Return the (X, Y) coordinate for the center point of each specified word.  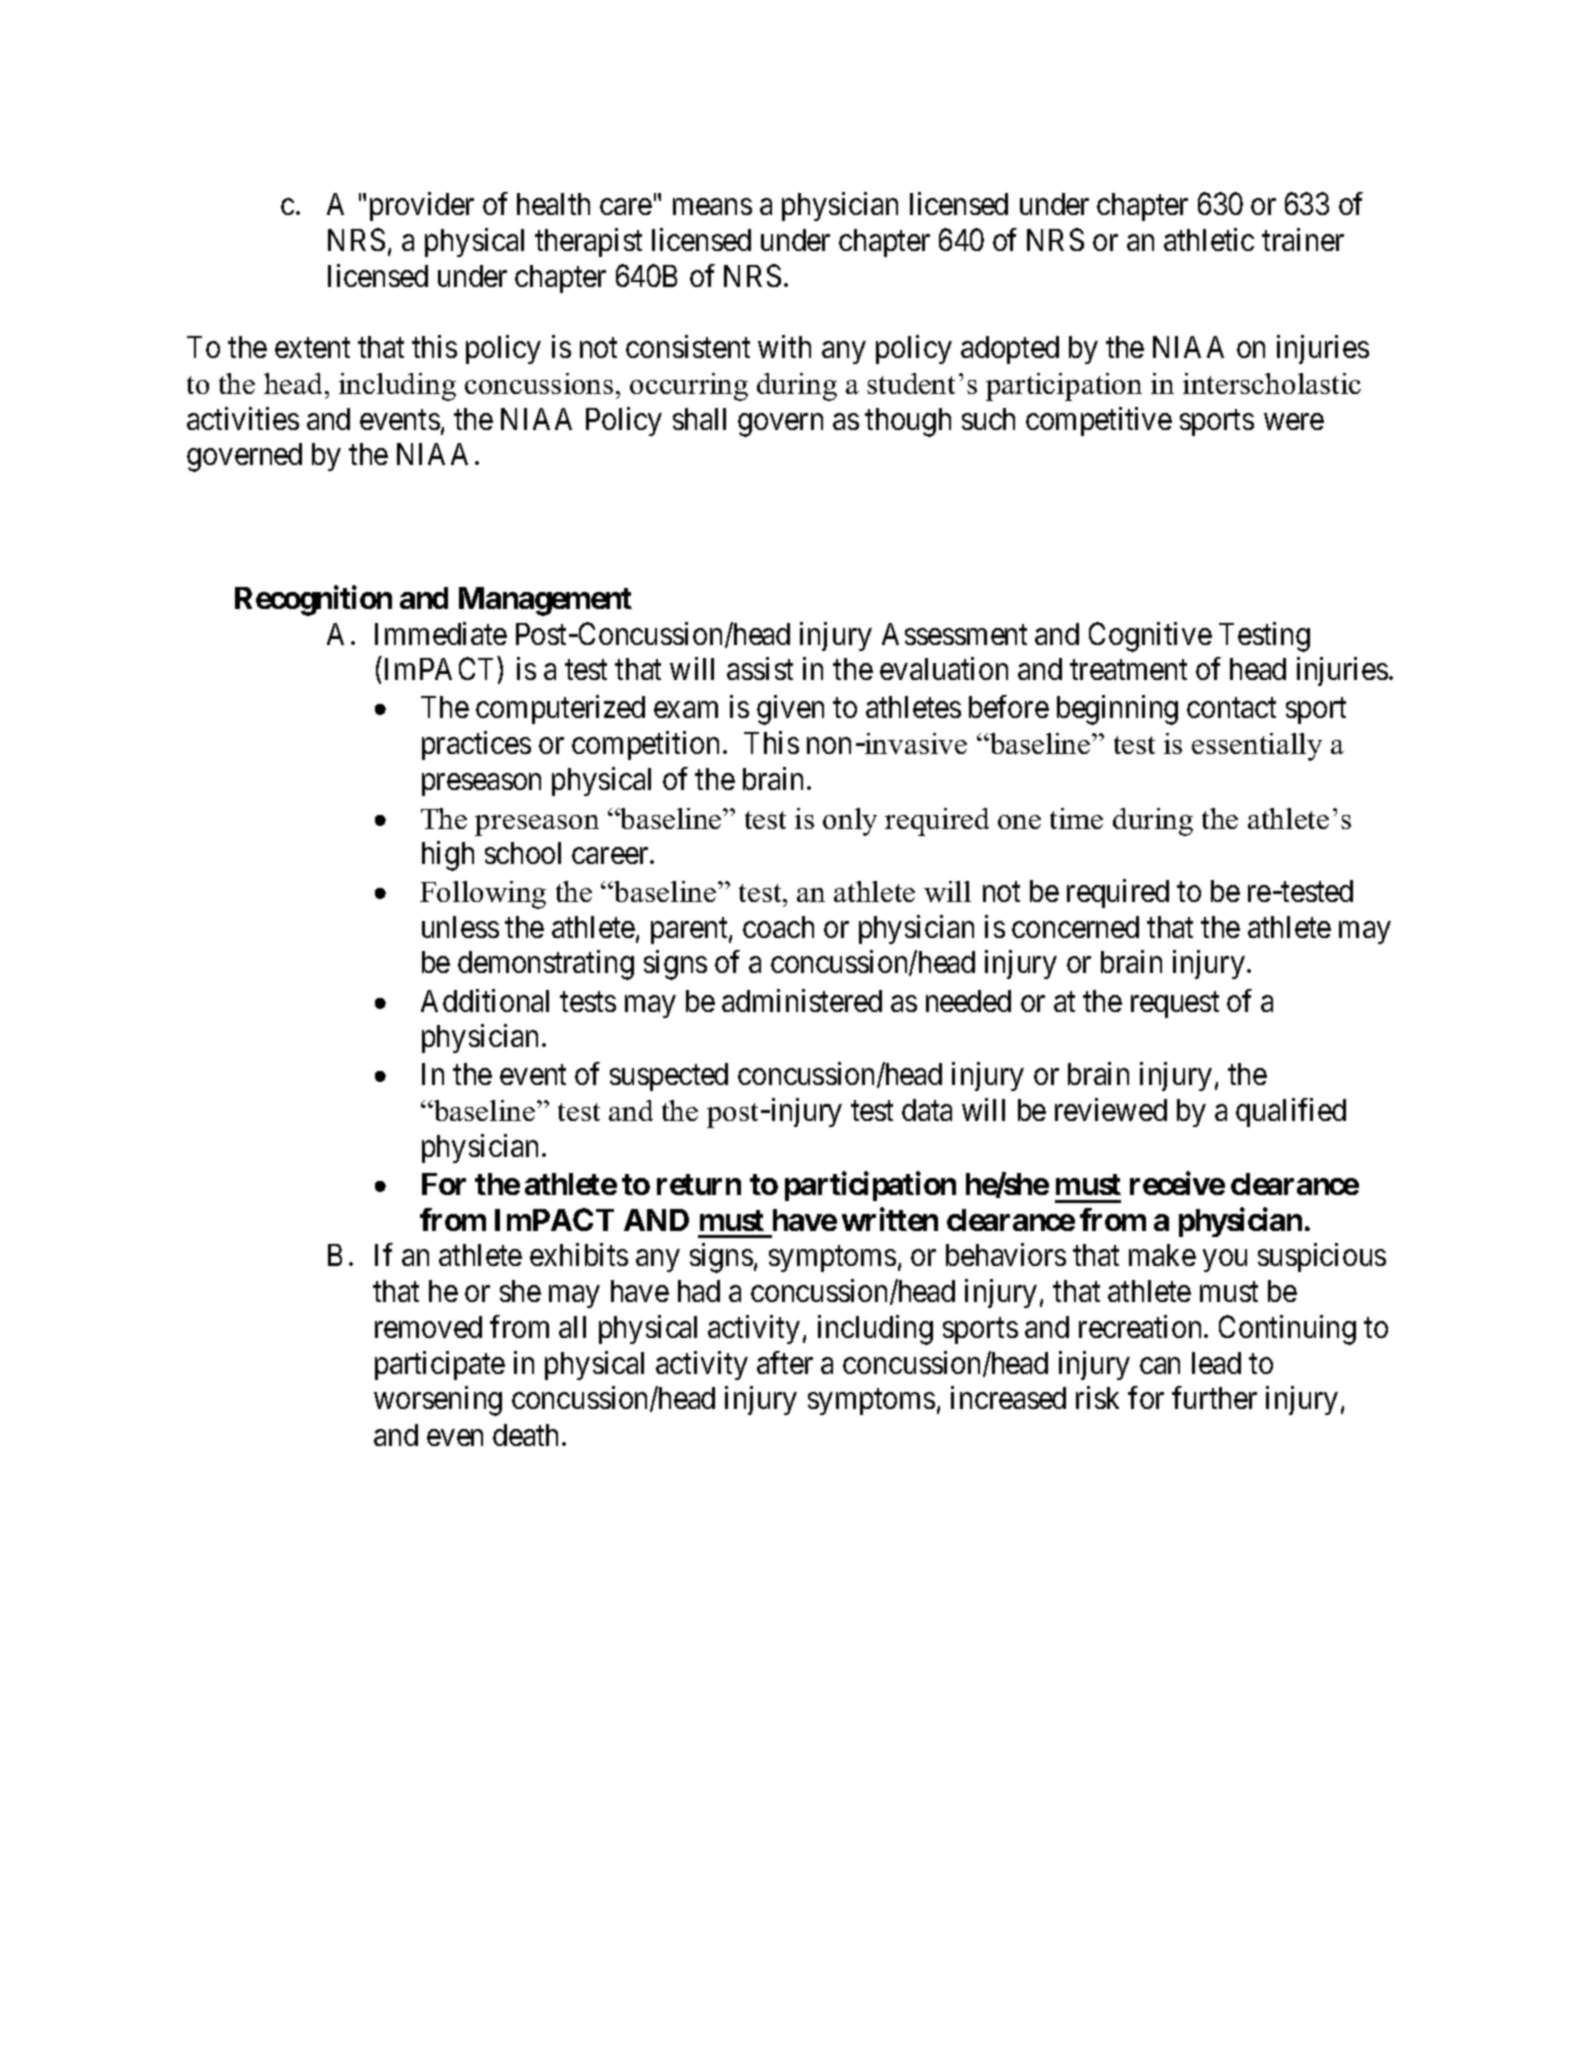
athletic (1209, 239)
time (1076, 818)
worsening (438, 1401)
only (850, 822)
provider (422, 206)
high (448, 856)
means (712, 207)
